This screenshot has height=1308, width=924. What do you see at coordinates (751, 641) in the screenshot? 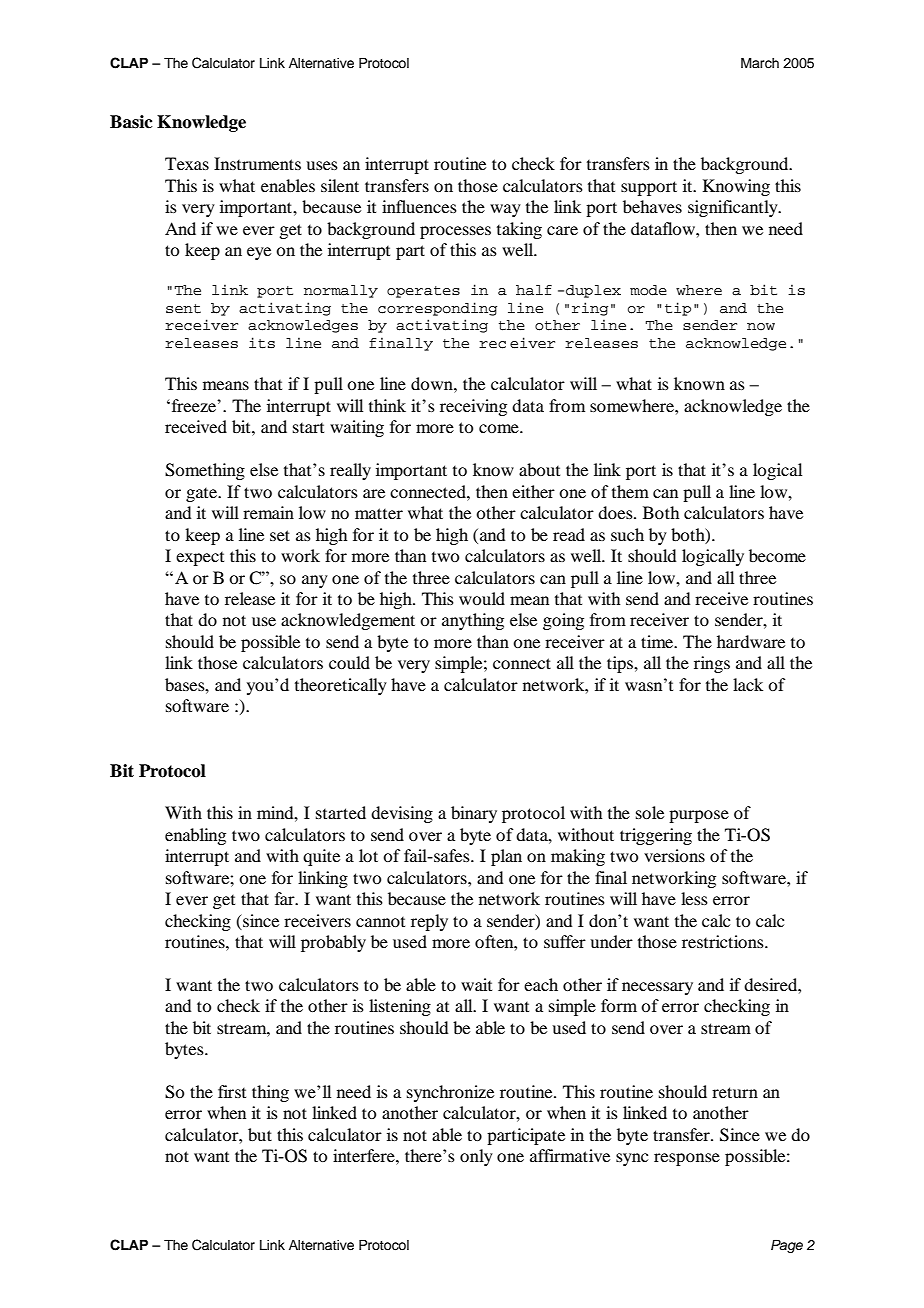
I see `hardware` at bounding box center [751, 641].
